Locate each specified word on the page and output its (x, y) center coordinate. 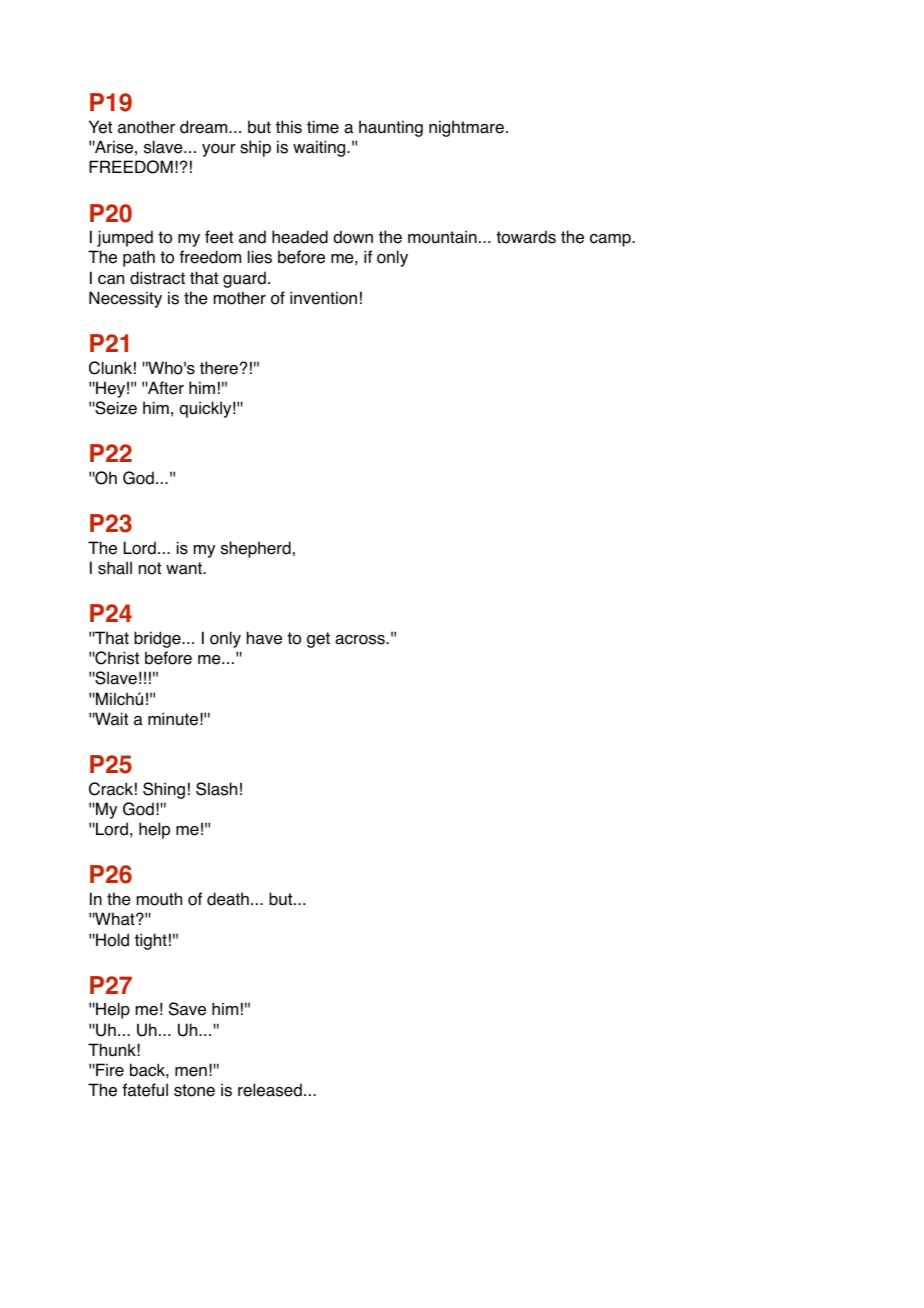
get (318, 640)
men (191, 1072)
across (361, 640)
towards (526, 237)
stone (194, 1090)
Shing (164, 790)
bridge (158, 639)
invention (323, 298)
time (323, 127)
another (146, 127)
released (270, 1090)
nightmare (466, 128)
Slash (216, 789)
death (228, 899)
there (219, 368)
